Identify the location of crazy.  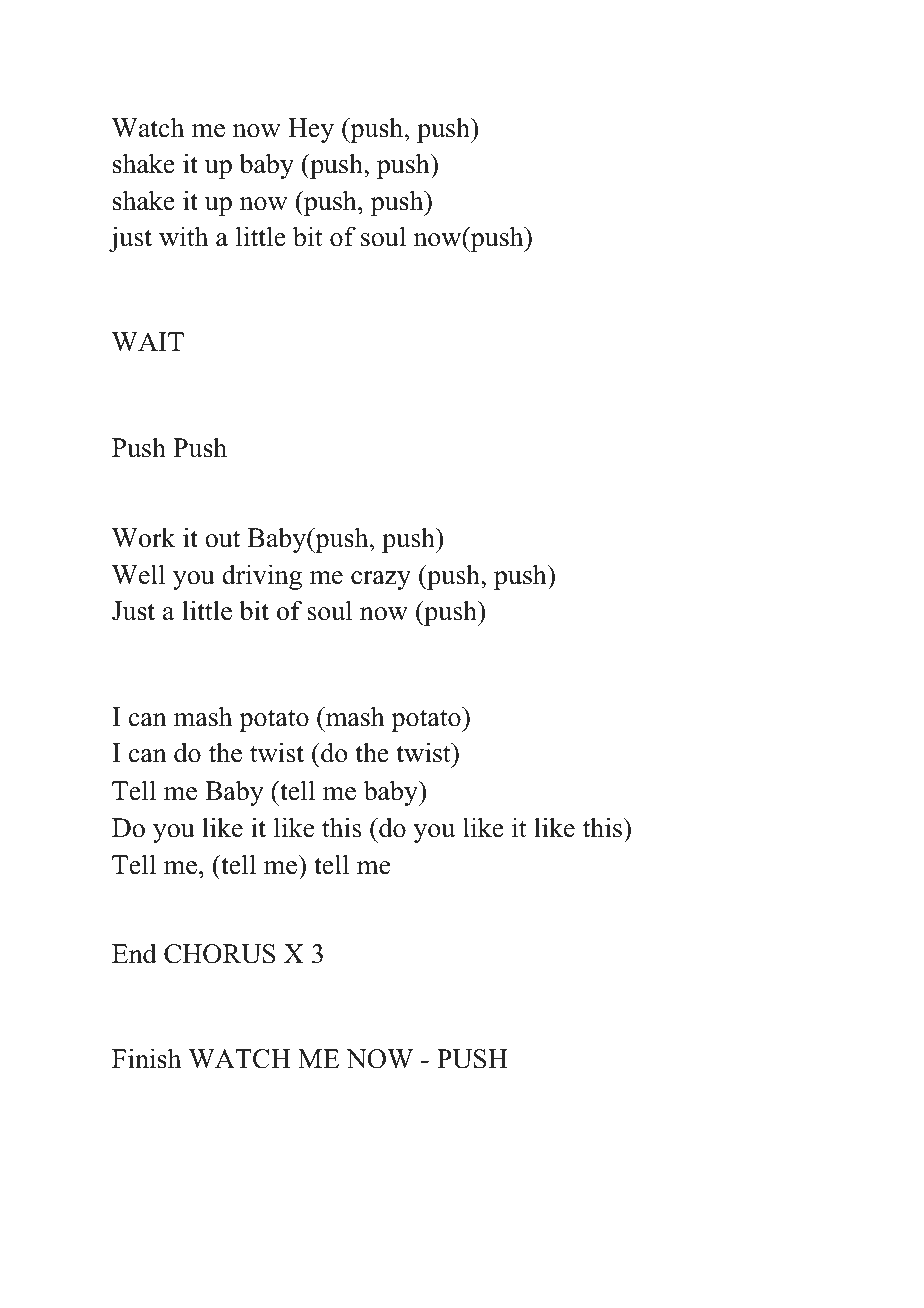
(381, 580).
